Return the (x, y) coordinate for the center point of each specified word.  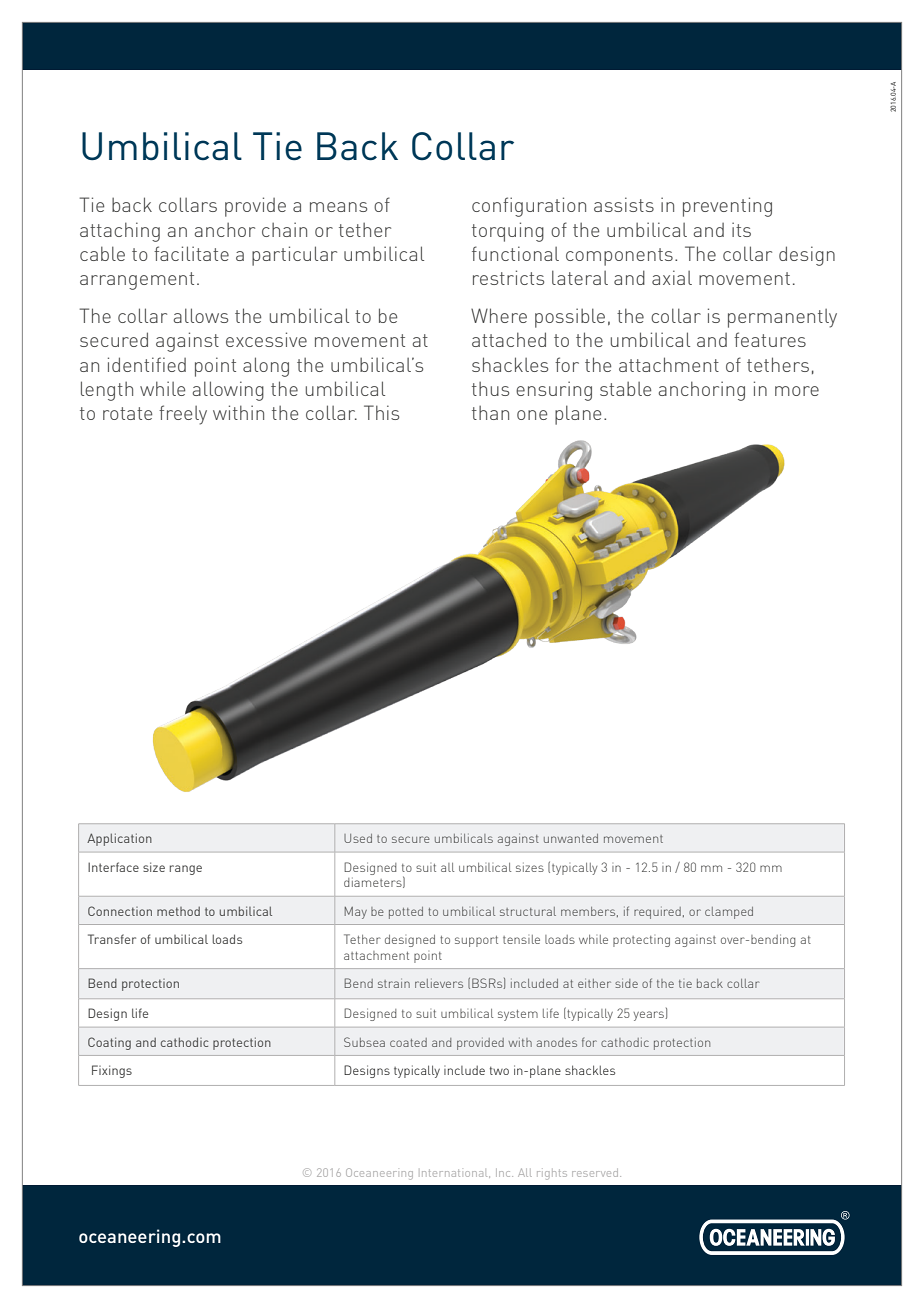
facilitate (191, 253)
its (741, 229)
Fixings (112, 1071)
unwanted (571, 838)
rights (552, 1174)
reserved (596, 1173)
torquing (508, 232)
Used (358, 838)
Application (119, 839)
